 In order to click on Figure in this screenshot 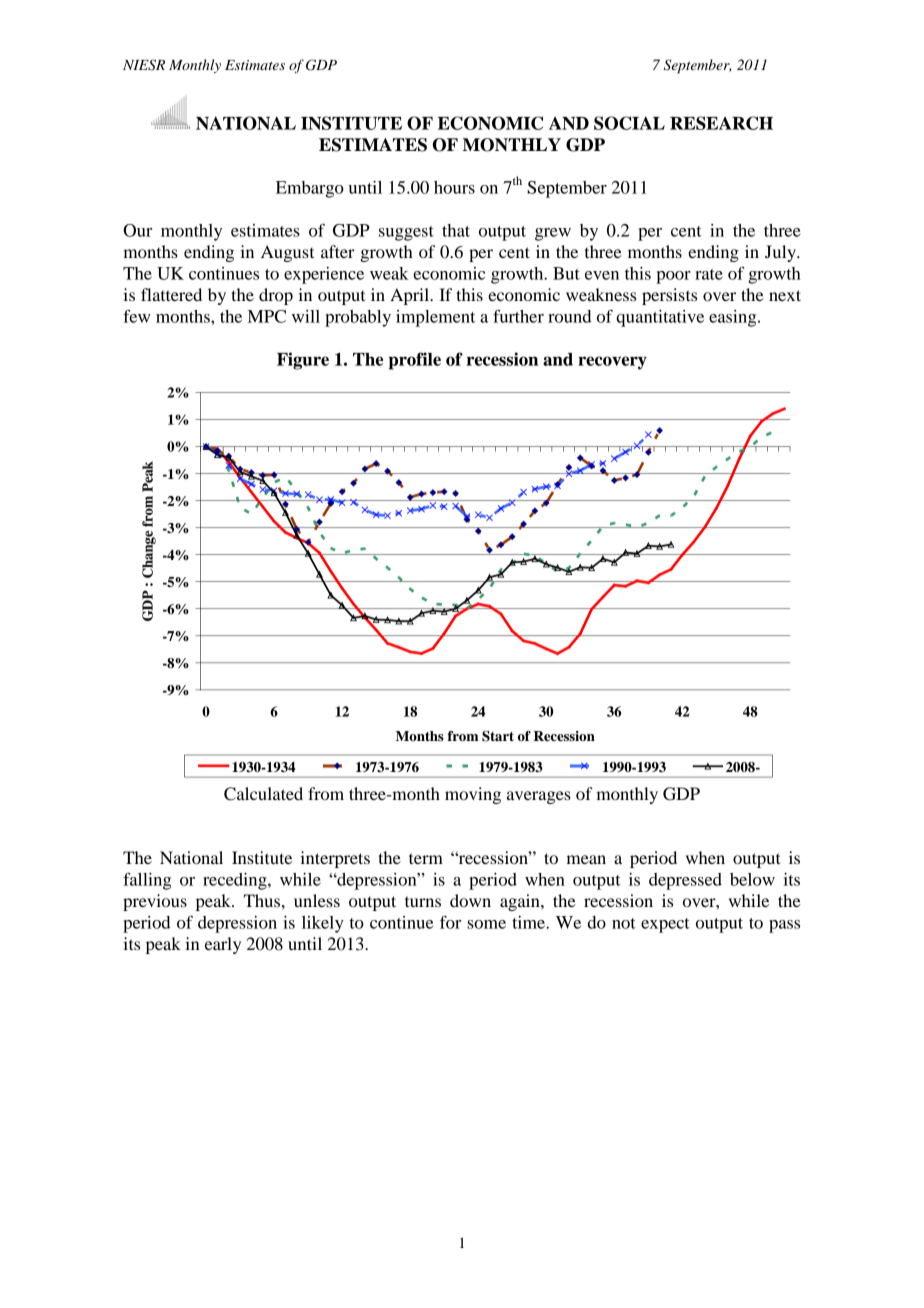, I will do `click(303, 361)`.
